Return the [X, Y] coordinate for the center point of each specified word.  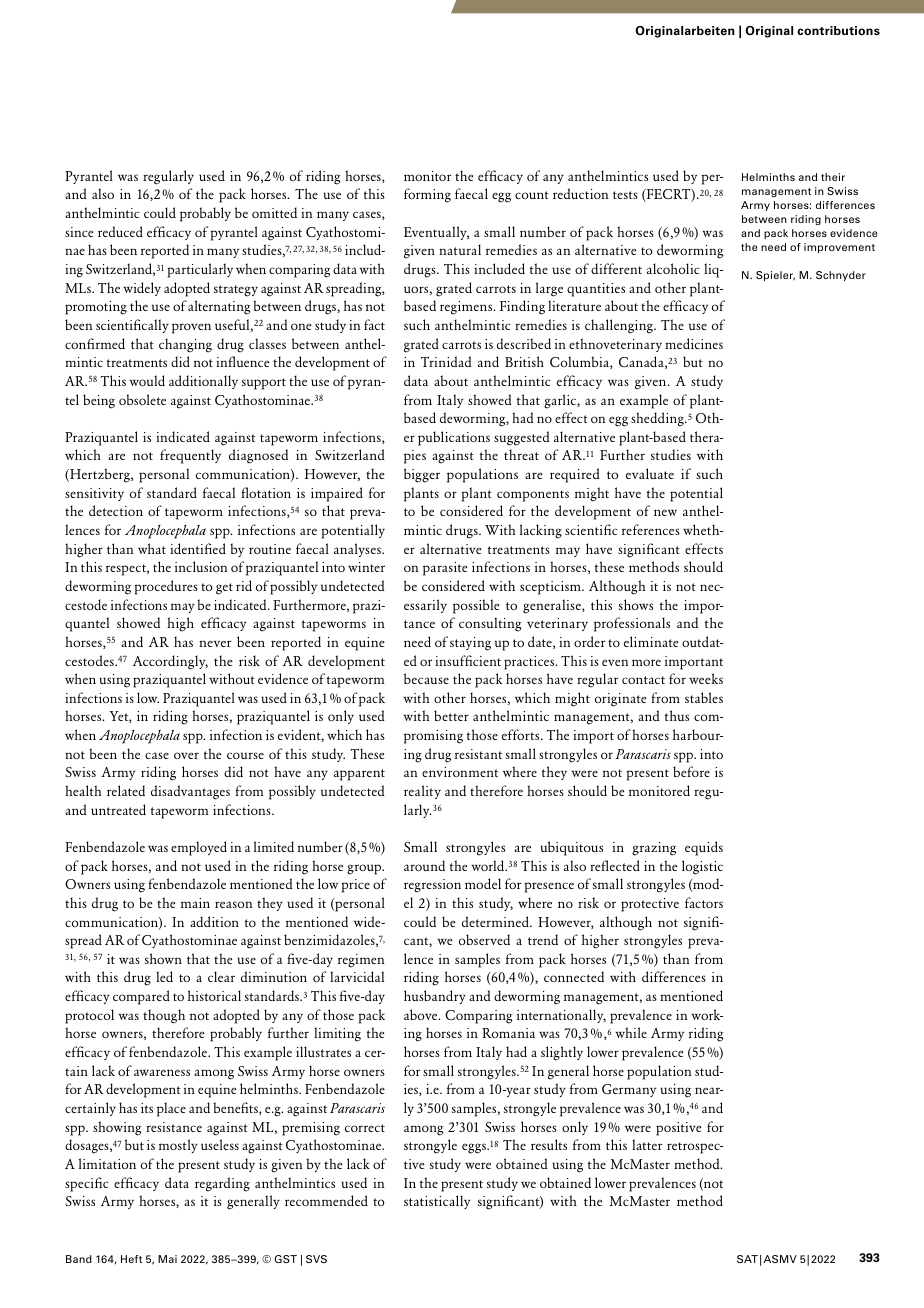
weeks [706, 678]
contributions [838, 30]
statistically [437, 1202]
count [532, 195]
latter [647, 1144]
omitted [274, 212]
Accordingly [170, 662]
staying [470, 644]
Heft [131, 1259]
